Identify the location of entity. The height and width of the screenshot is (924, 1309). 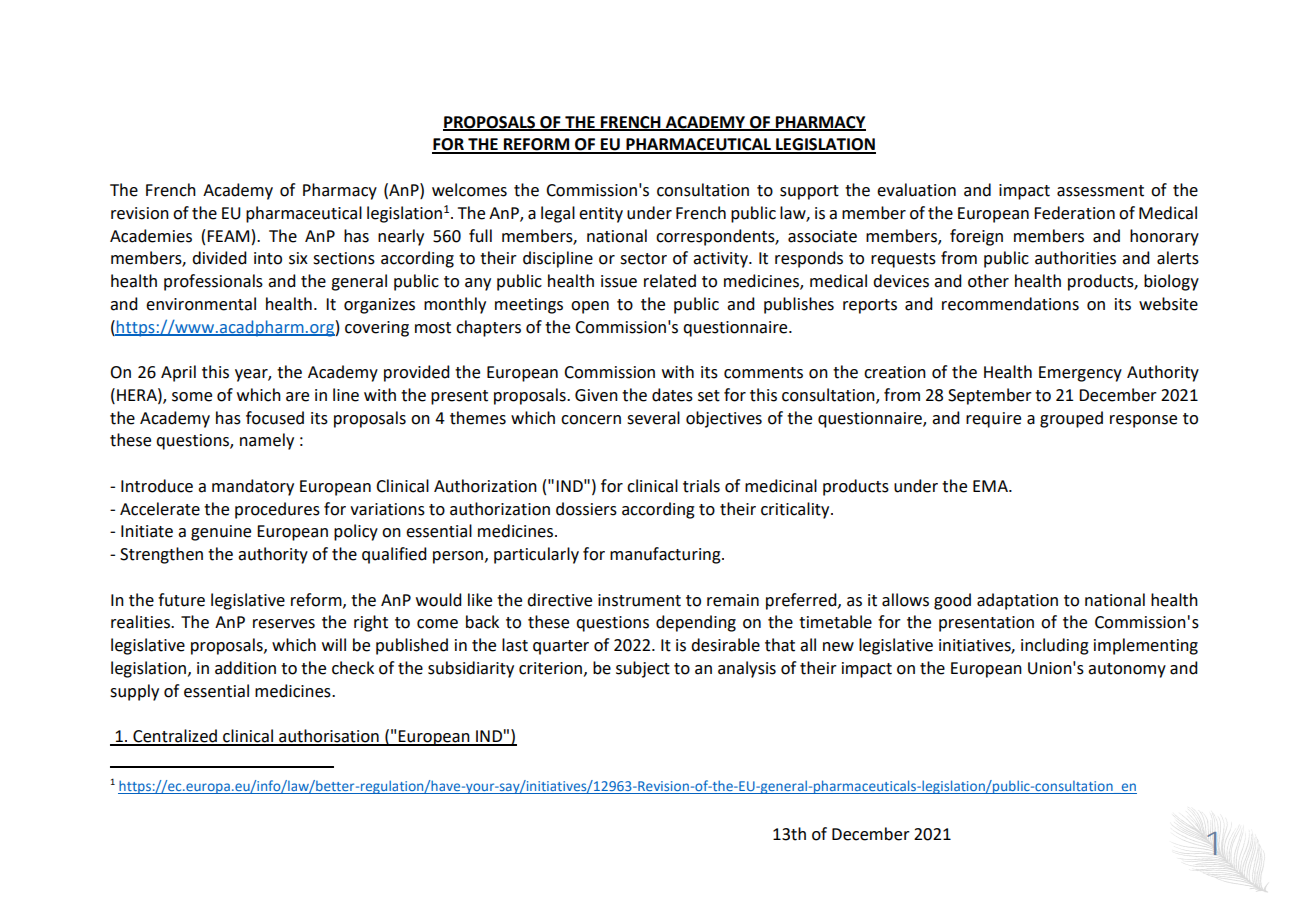
(601, 215).
